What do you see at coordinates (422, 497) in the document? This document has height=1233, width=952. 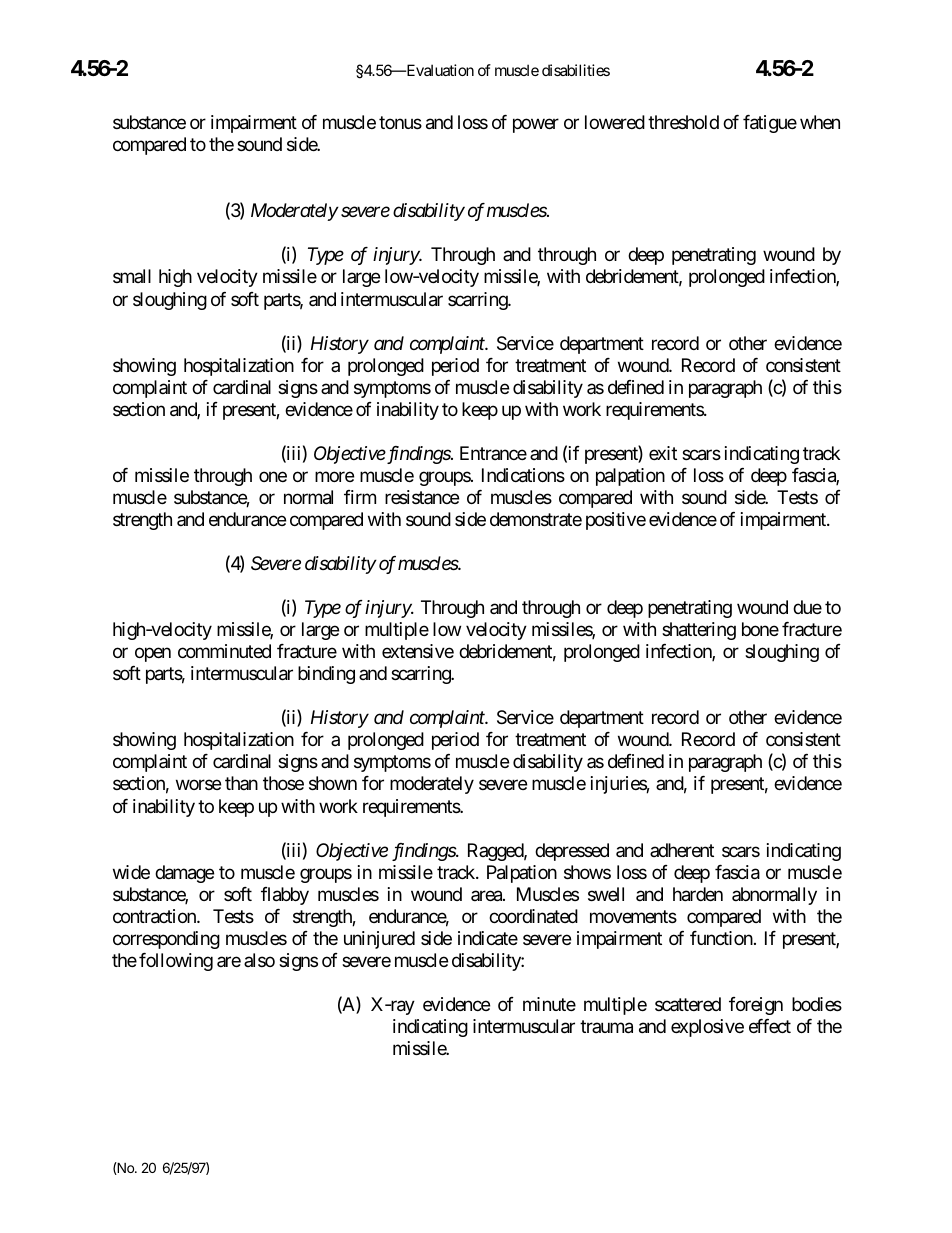 I see `resistance` at bounding box center [422, 497].
